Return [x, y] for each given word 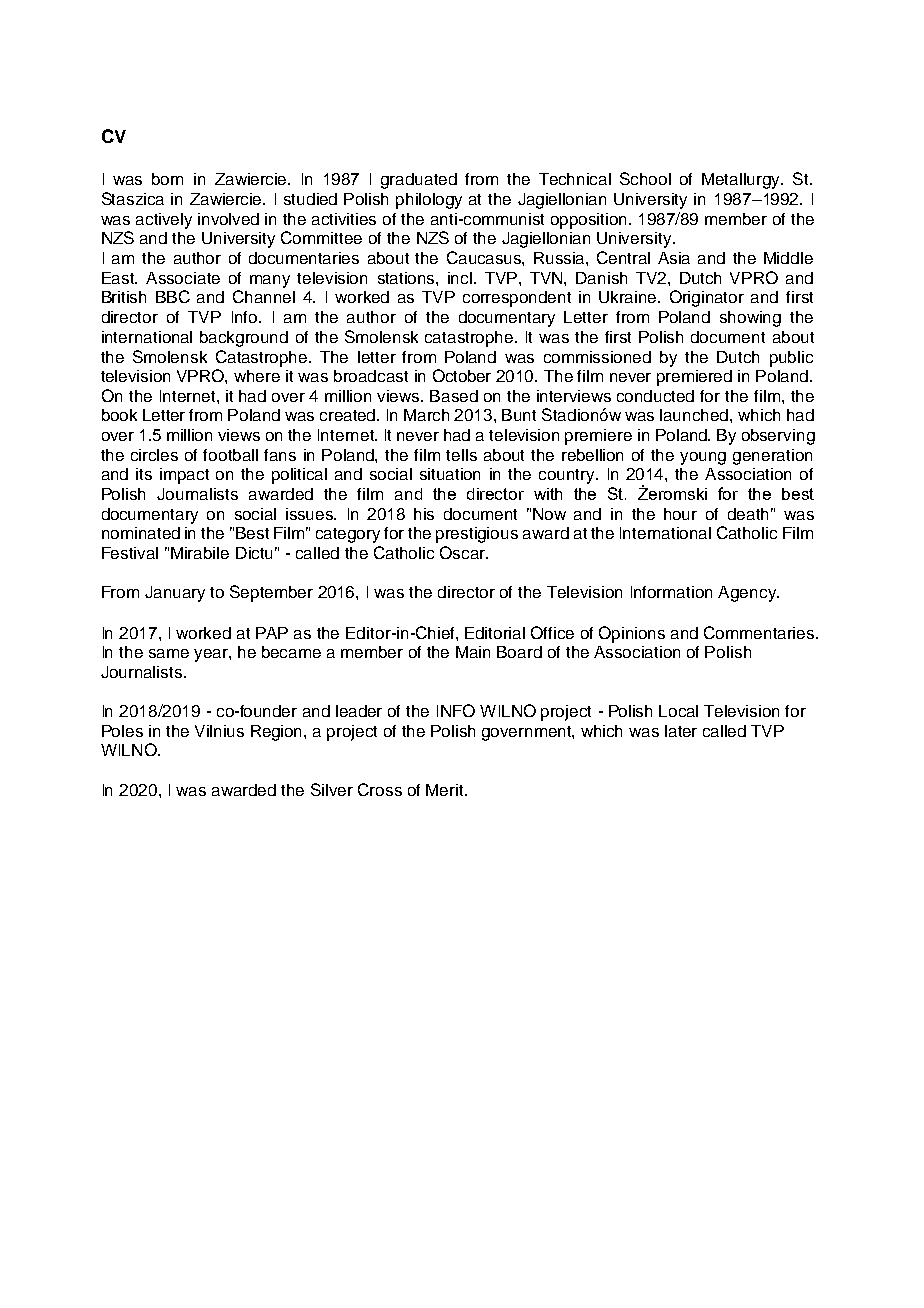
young [703, 458]
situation [450, 474]
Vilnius [219, 731]
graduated [419, 181]
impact [184, 476]
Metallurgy [742, 181]
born [167, 179]
